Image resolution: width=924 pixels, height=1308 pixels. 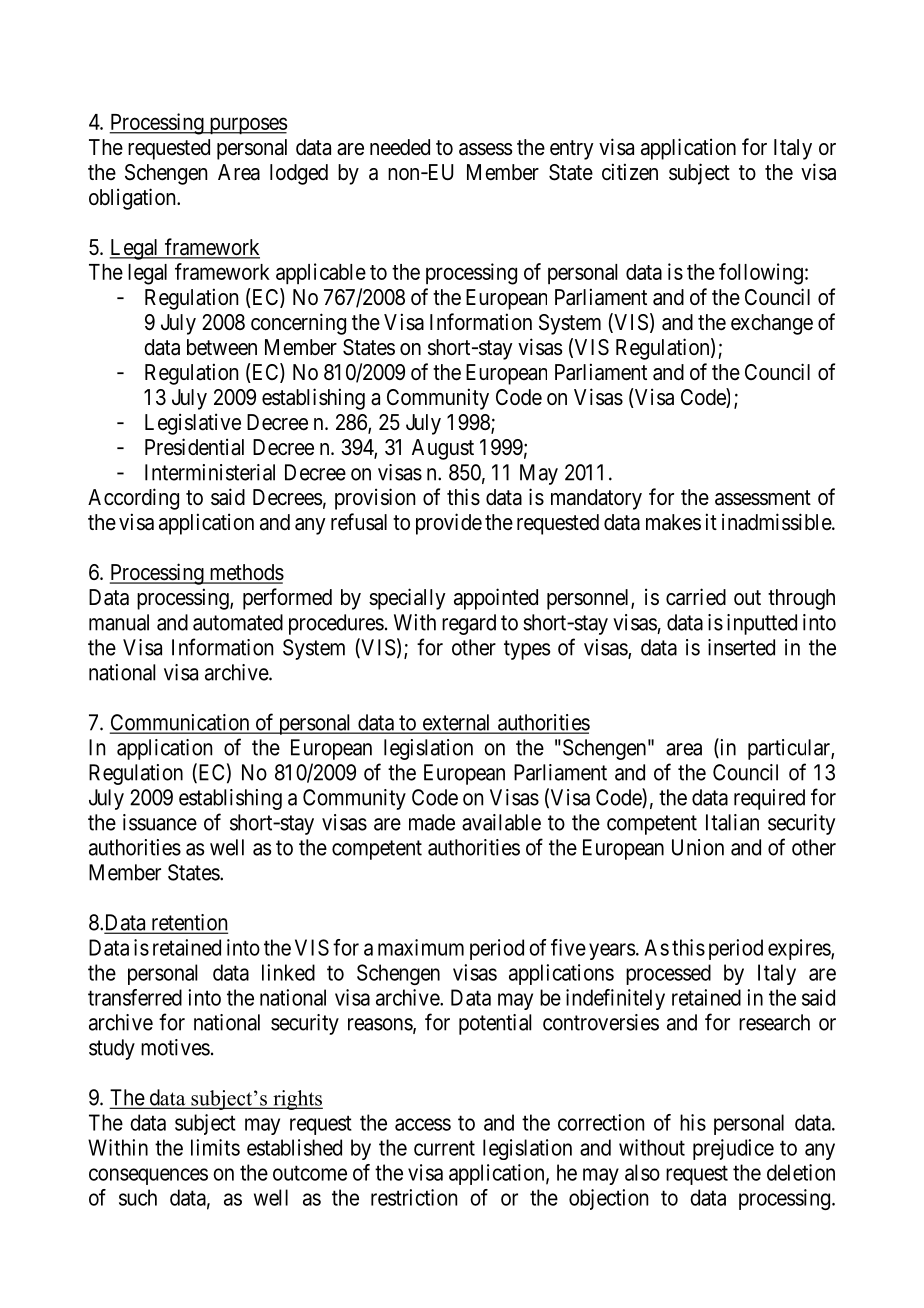 I want to click on purposes, so click(x=247, y=126).
